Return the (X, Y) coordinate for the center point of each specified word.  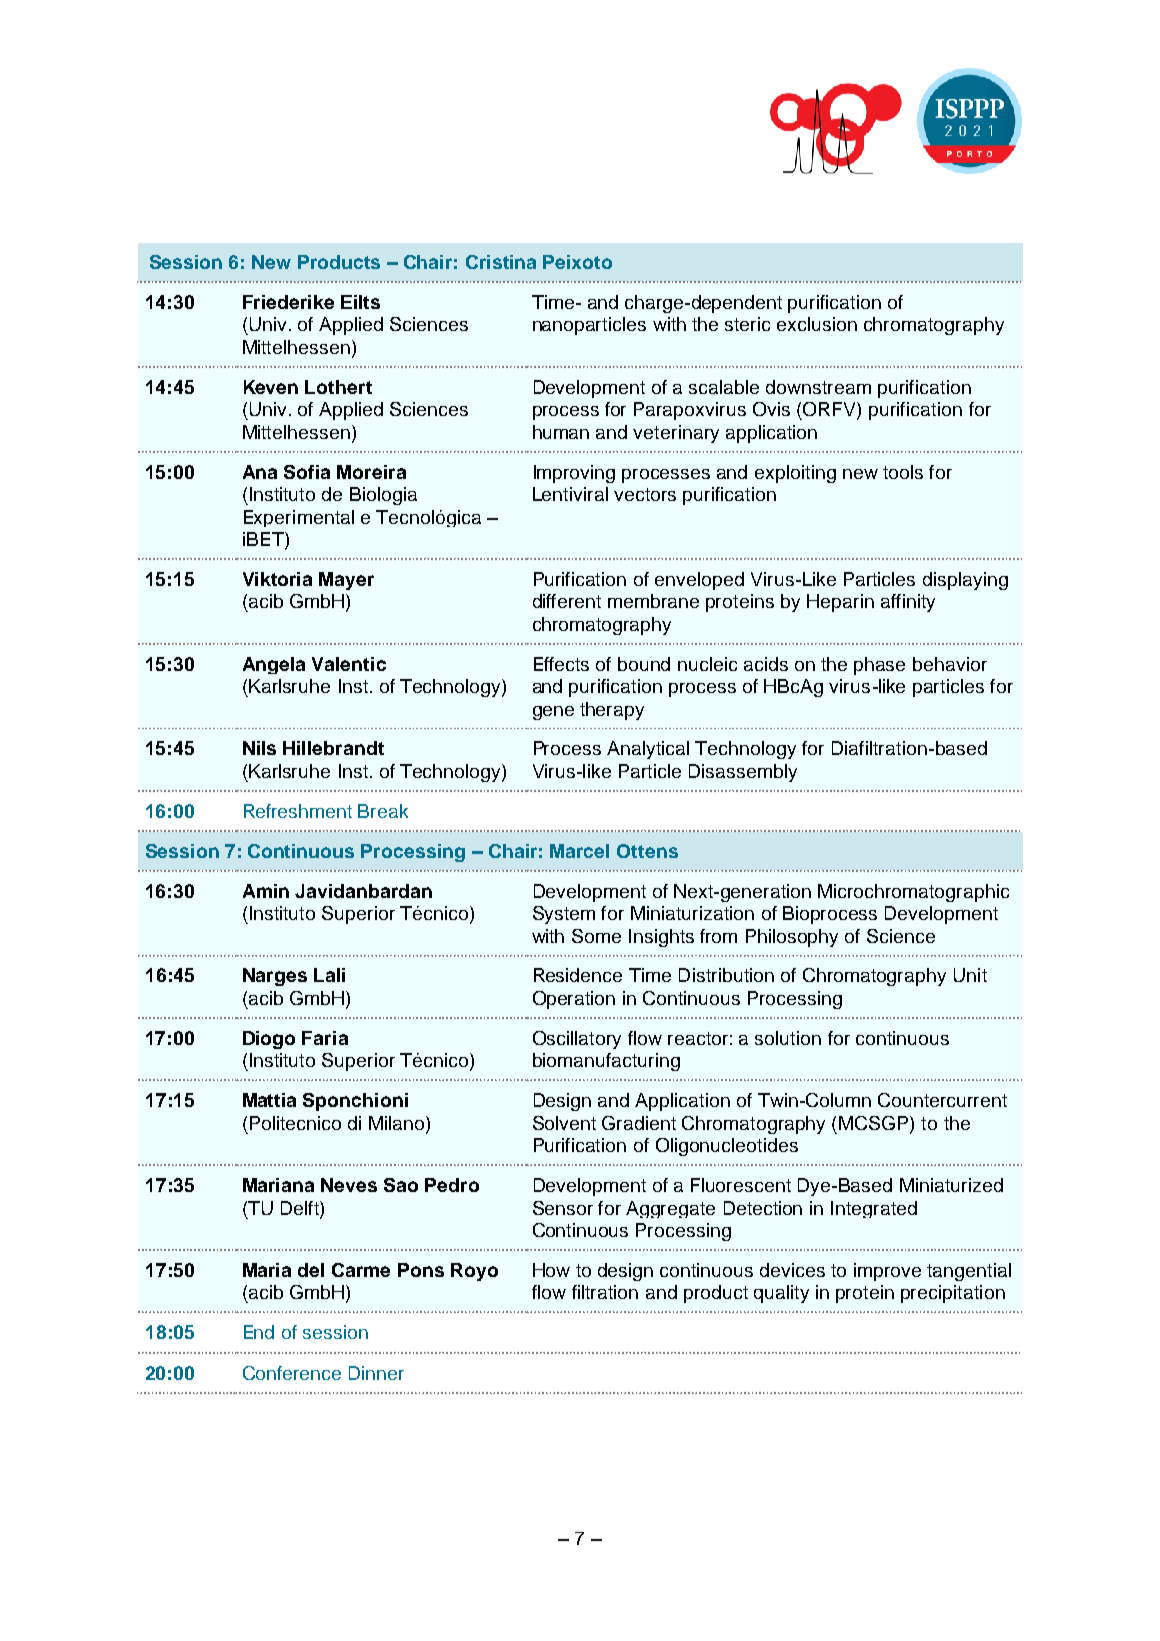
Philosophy (792, 938)
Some (596, 936)
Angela (274, 665)
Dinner (376, 1373)
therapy (612, 711)
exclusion (817, 324)
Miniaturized (951, 1185)
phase (879, 666)
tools (903, 472)
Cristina (501, 262)
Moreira (371, 472)
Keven (271, 387)
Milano (398, 1124)
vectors (645, 494)
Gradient (639, 1123)
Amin (266, 891)
